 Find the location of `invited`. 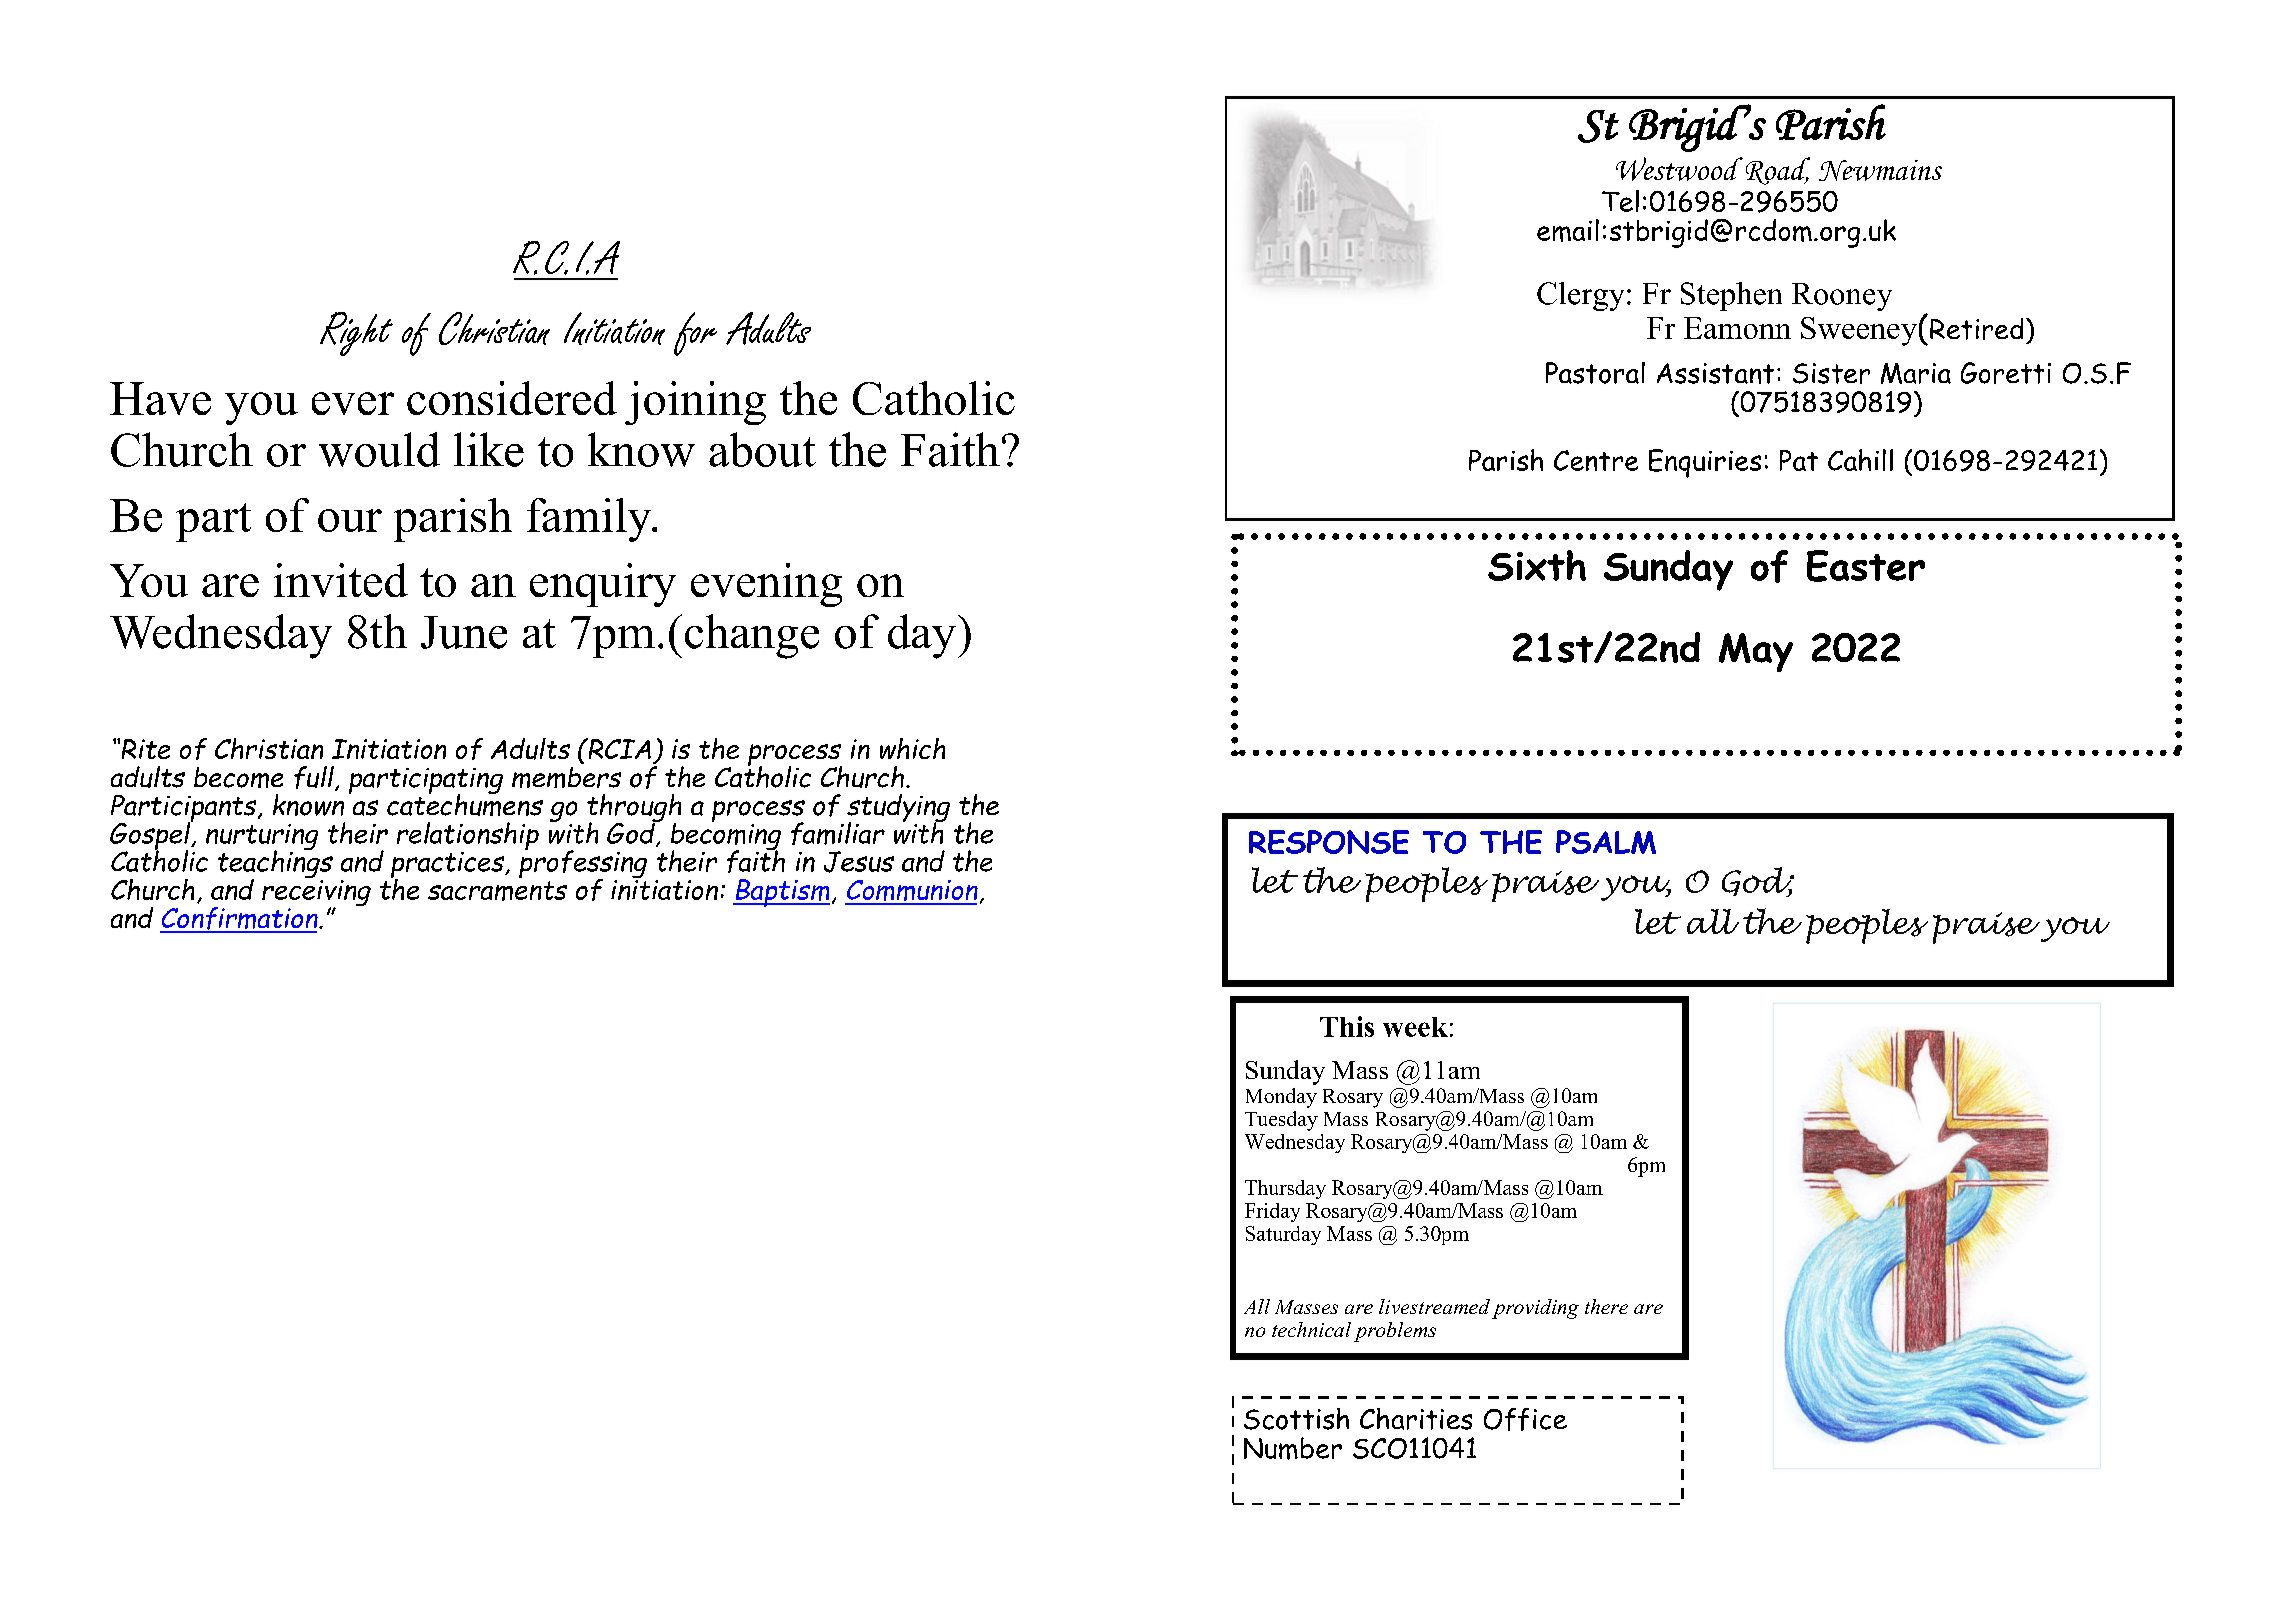

invited is located at coordinates (341, 580).
